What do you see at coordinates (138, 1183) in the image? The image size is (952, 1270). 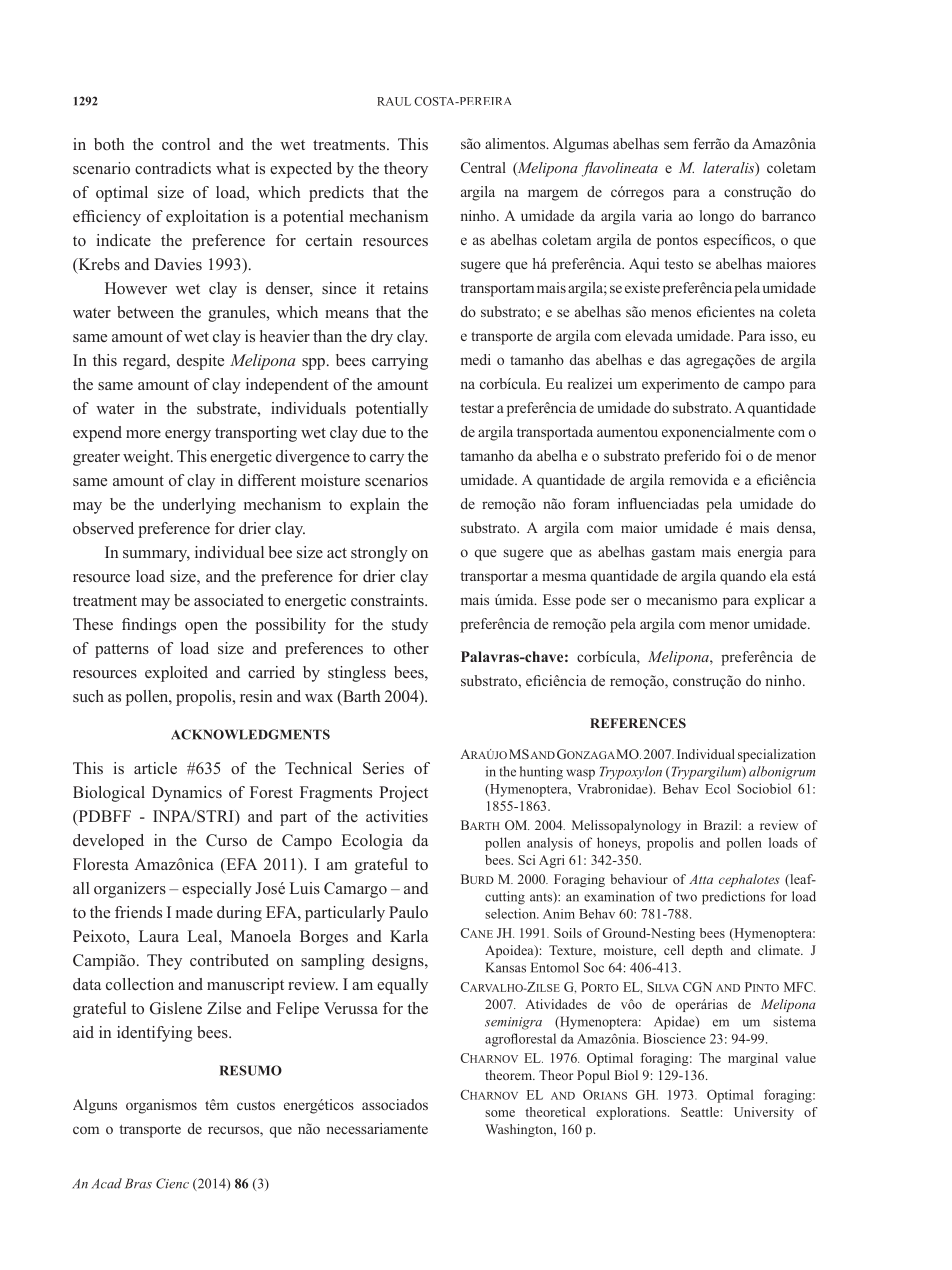 I see `Bras` at bounding box center [138, 1183].
